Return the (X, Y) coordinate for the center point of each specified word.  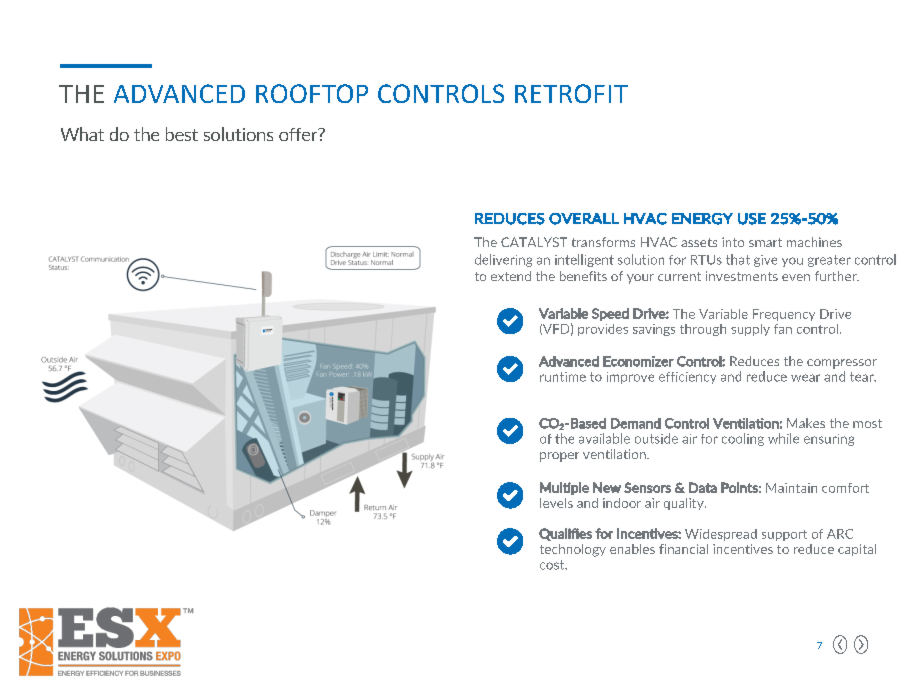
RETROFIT (571, 93)
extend (511, 276)
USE (752, 219)
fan (783, 329)
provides (603, 330)
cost (553, 565)
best (182, 134)
